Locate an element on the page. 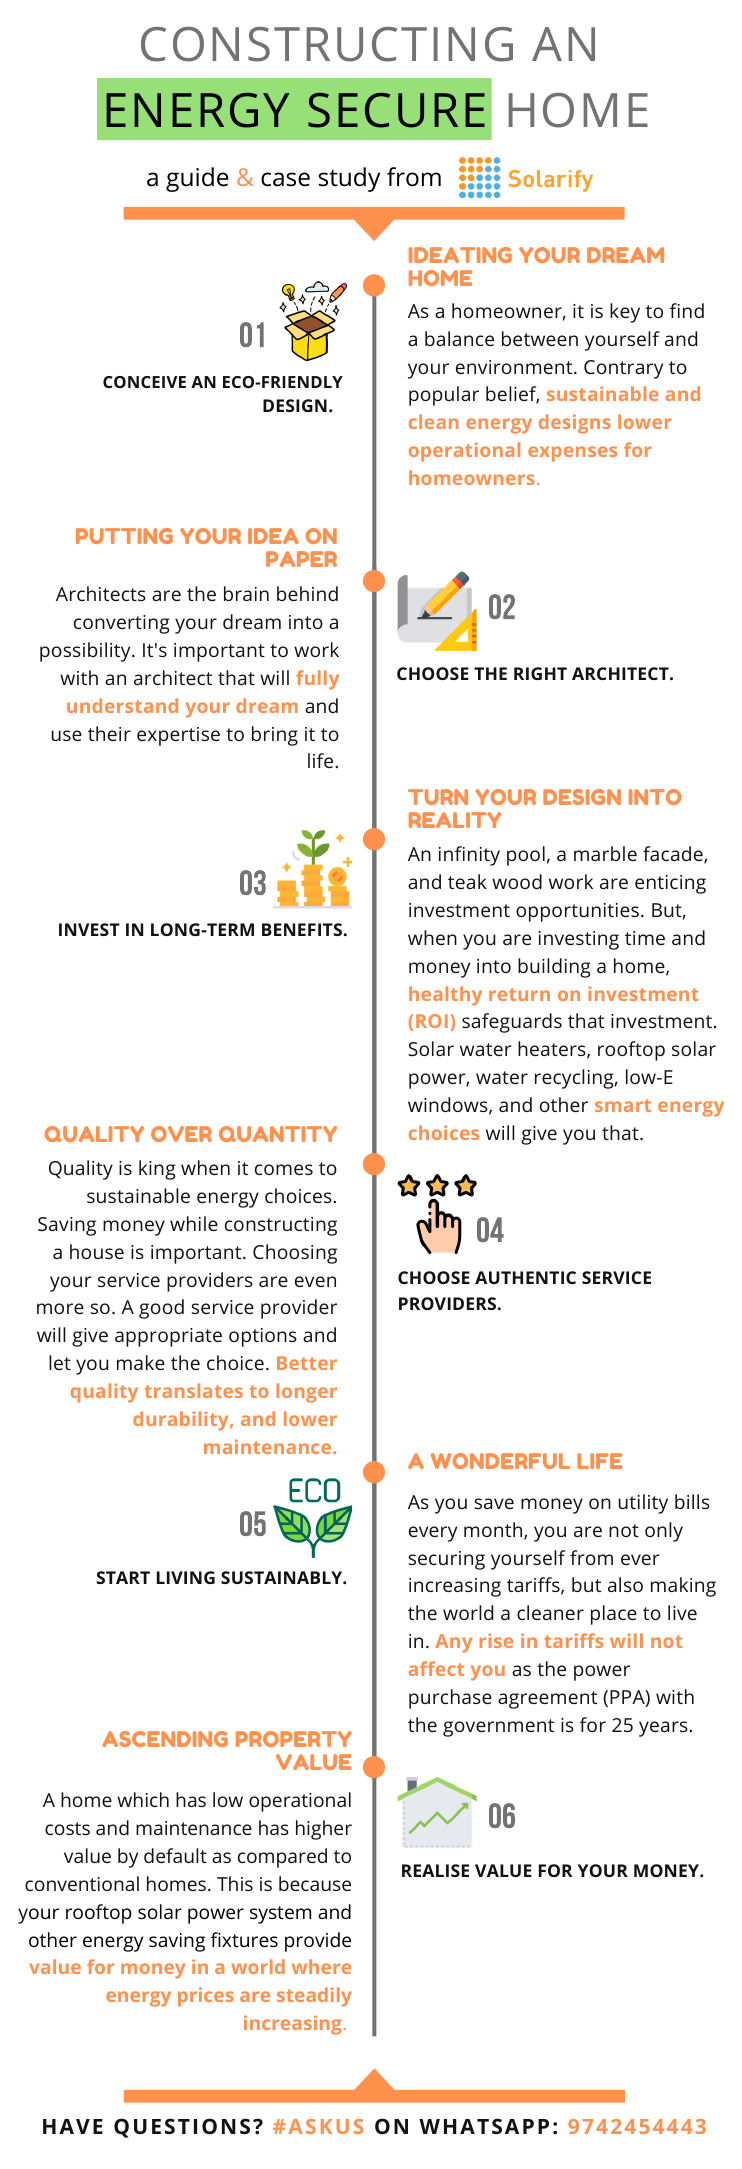  fully is located at coordinates (317, 680).
